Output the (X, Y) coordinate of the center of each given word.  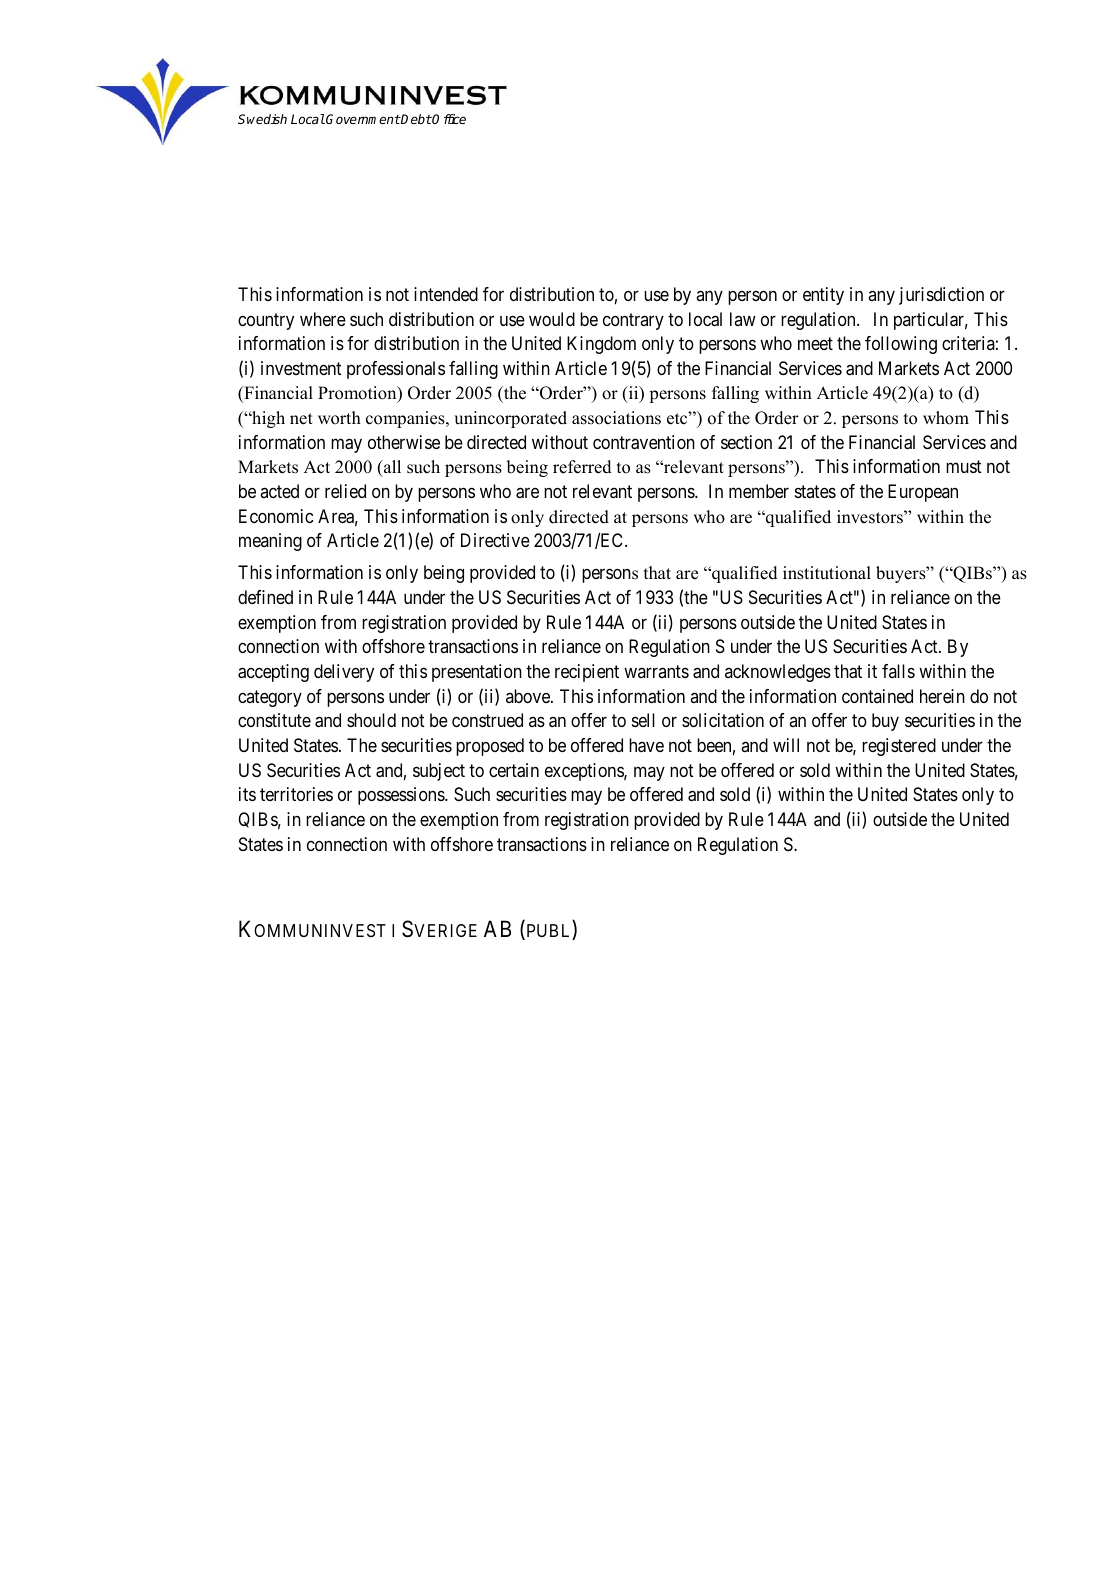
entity (823, 296)
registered (899, 747)
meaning (270, 542)
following (901, 345)
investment (301, 368)
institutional (827, 573)
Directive (495, 540)
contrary (633, 321)
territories (296, 794)
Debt (416, 119)
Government (362, 119)
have (646, 745)
